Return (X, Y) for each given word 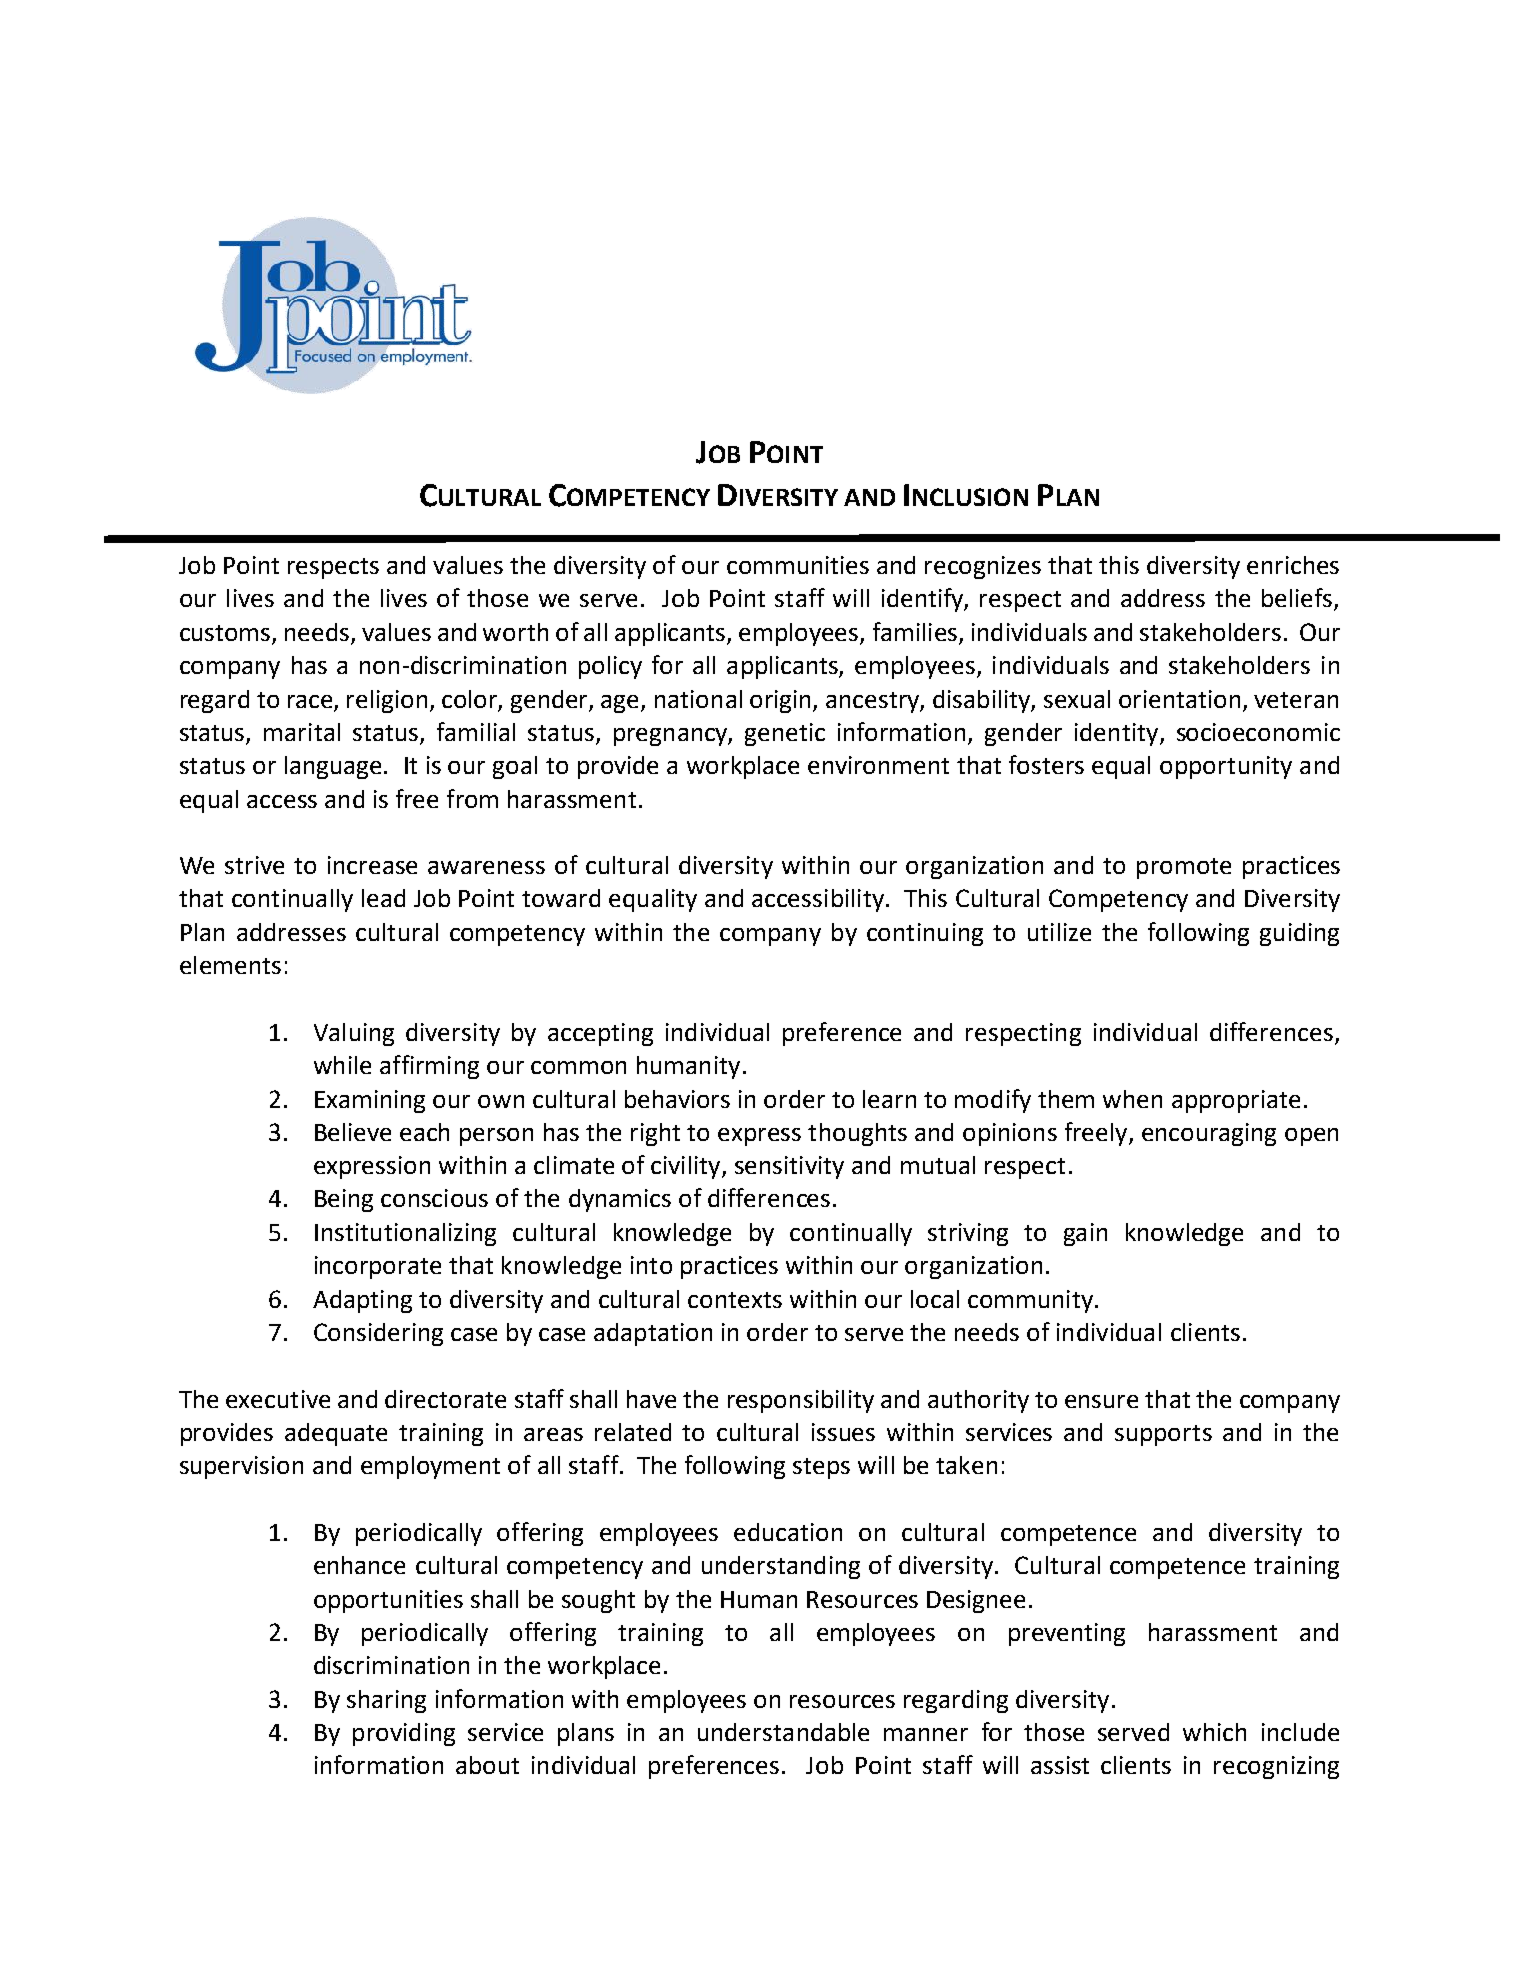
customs (226, 634)
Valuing (354, 1034)
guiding (1299, 934)
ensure (1101, 1401)
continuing (925, 934)
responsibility (801, 1401)
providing (404, 1734)
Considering (378, 1334)
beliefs (1298, 599)
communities (798, 565)
